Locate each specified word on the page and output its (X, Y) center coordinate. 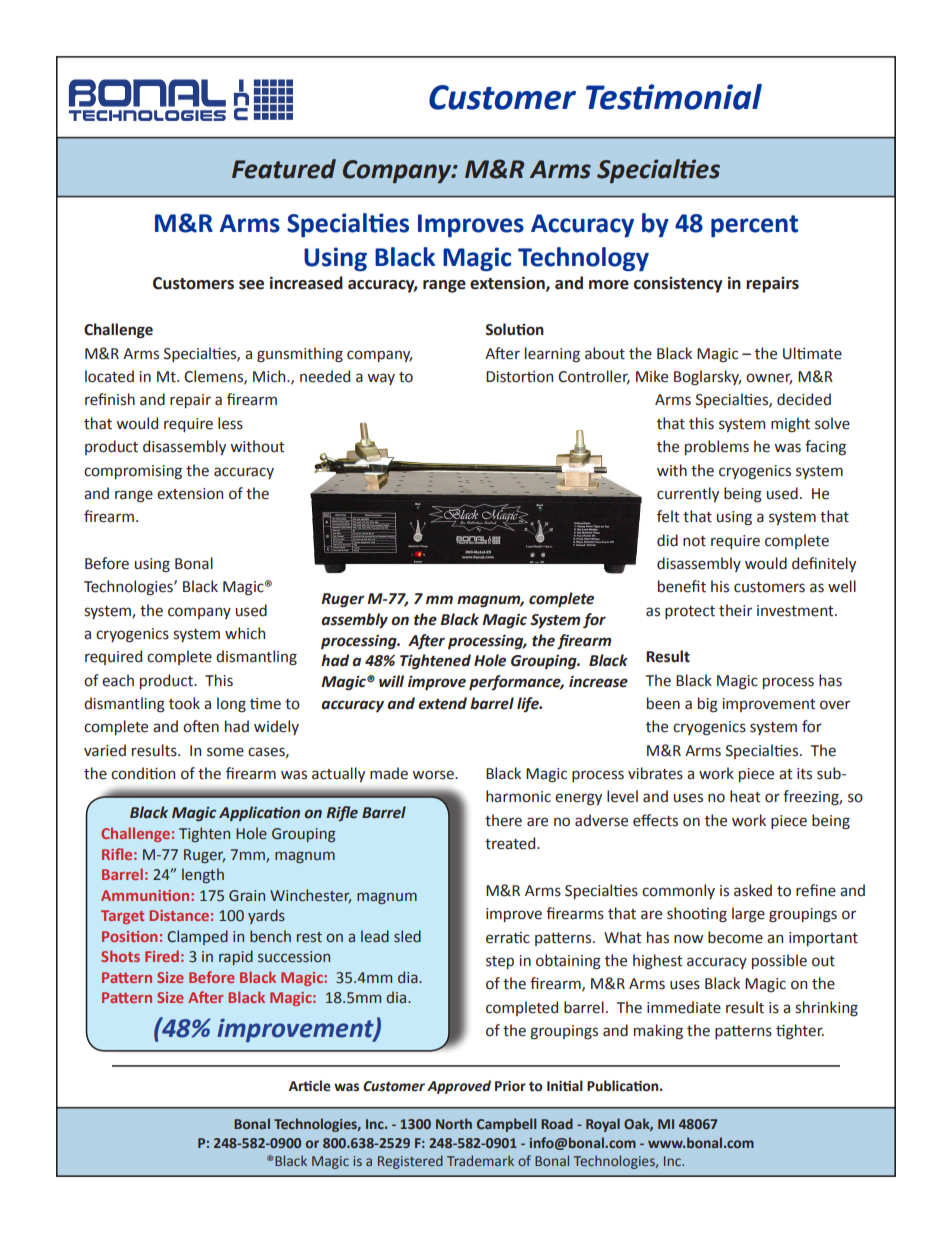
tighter (800, 1032)
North (454, 1123)
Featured (284, 169)
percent (754, 226)
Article (310, 1086)
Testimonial (674, 97)
